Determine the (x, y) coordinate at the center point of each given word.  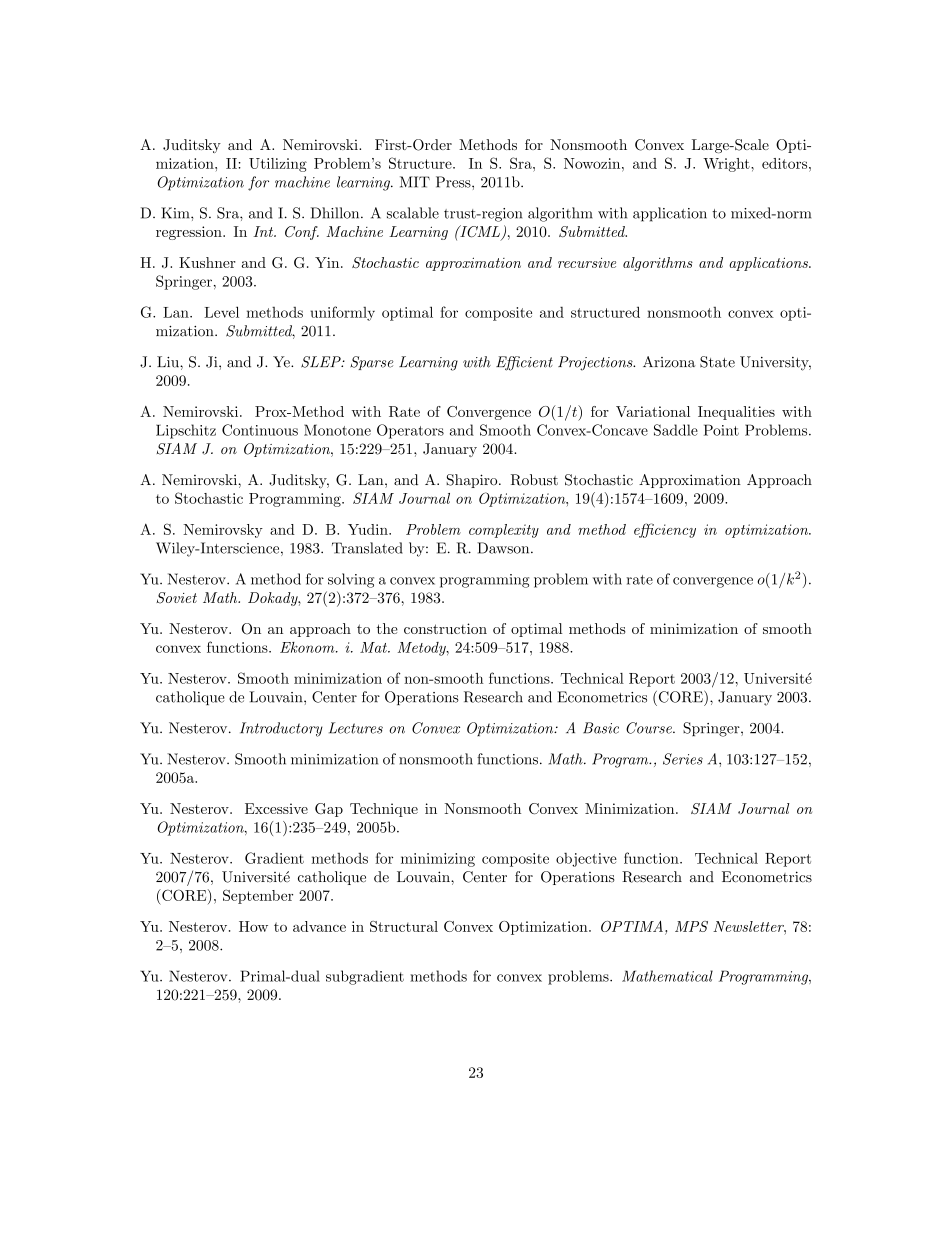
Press (454, 182)
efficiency (665, 530)
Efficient (524, 363)
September (258, 896)
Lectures (356, 728)
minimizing (438, 860)
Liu (169, 362)
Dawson (504, 548)
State (717, 362)
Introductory (281, 729)
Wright (727, 165)
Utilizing (278, 165)
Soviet (176, 598)
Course (650, 728)
